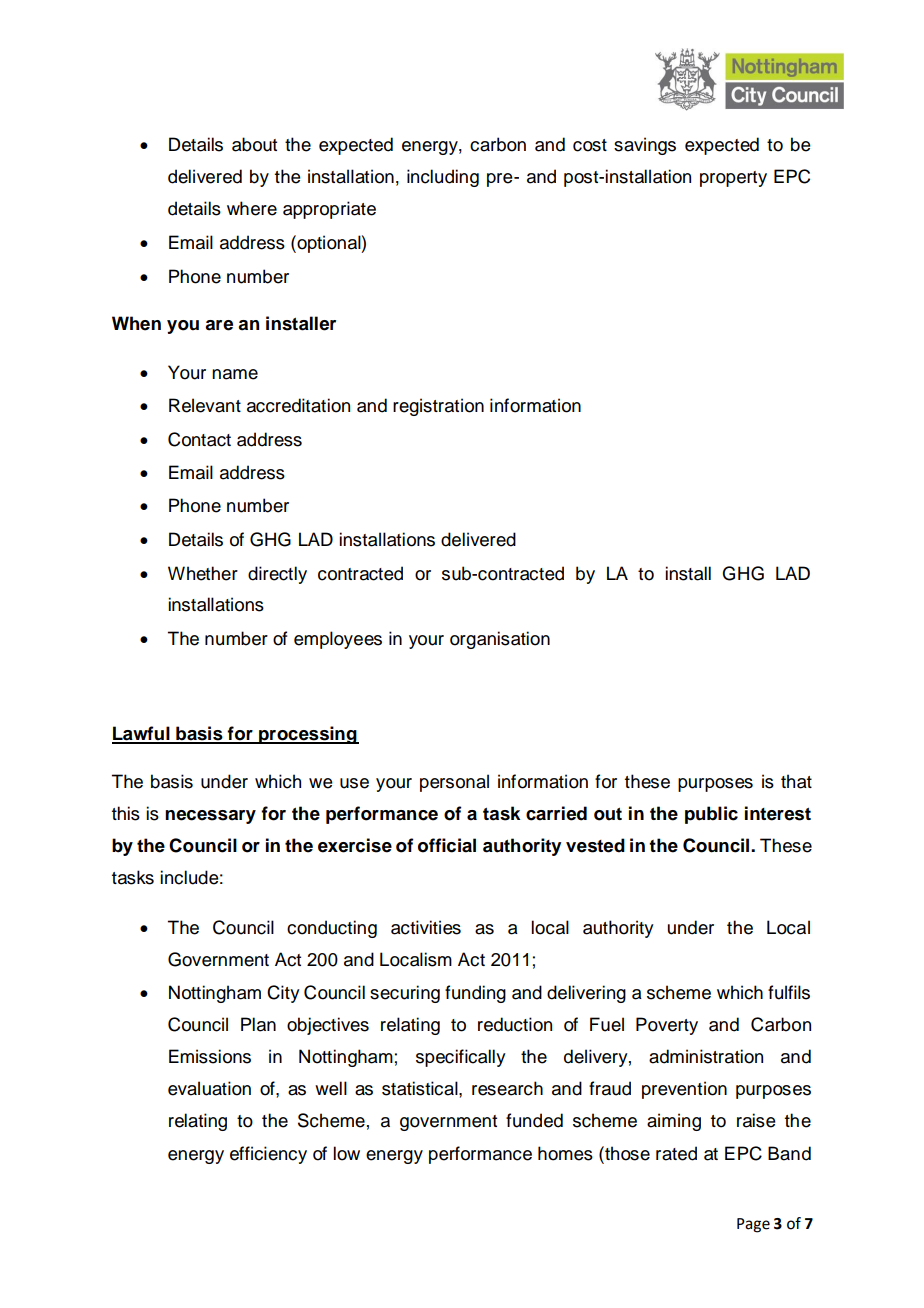 This screenshot has width=924, height=1308. What do you see at coordinates (565, 1153) in the screenshot?
I see `homes` at bounding box center [565, 1153].
